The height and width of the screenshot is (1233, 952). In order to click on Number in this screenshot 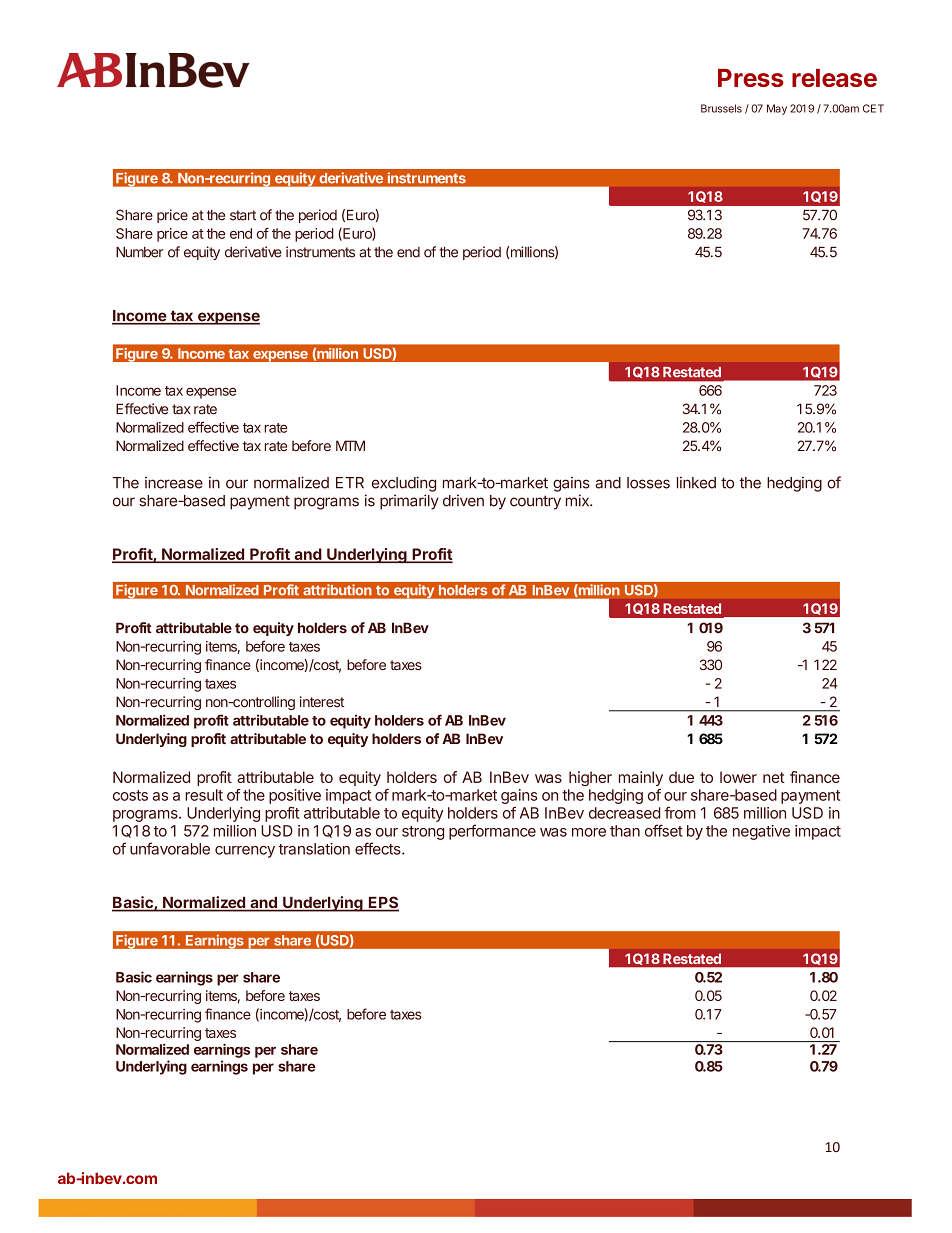, I will do `click(139, 252)`.
